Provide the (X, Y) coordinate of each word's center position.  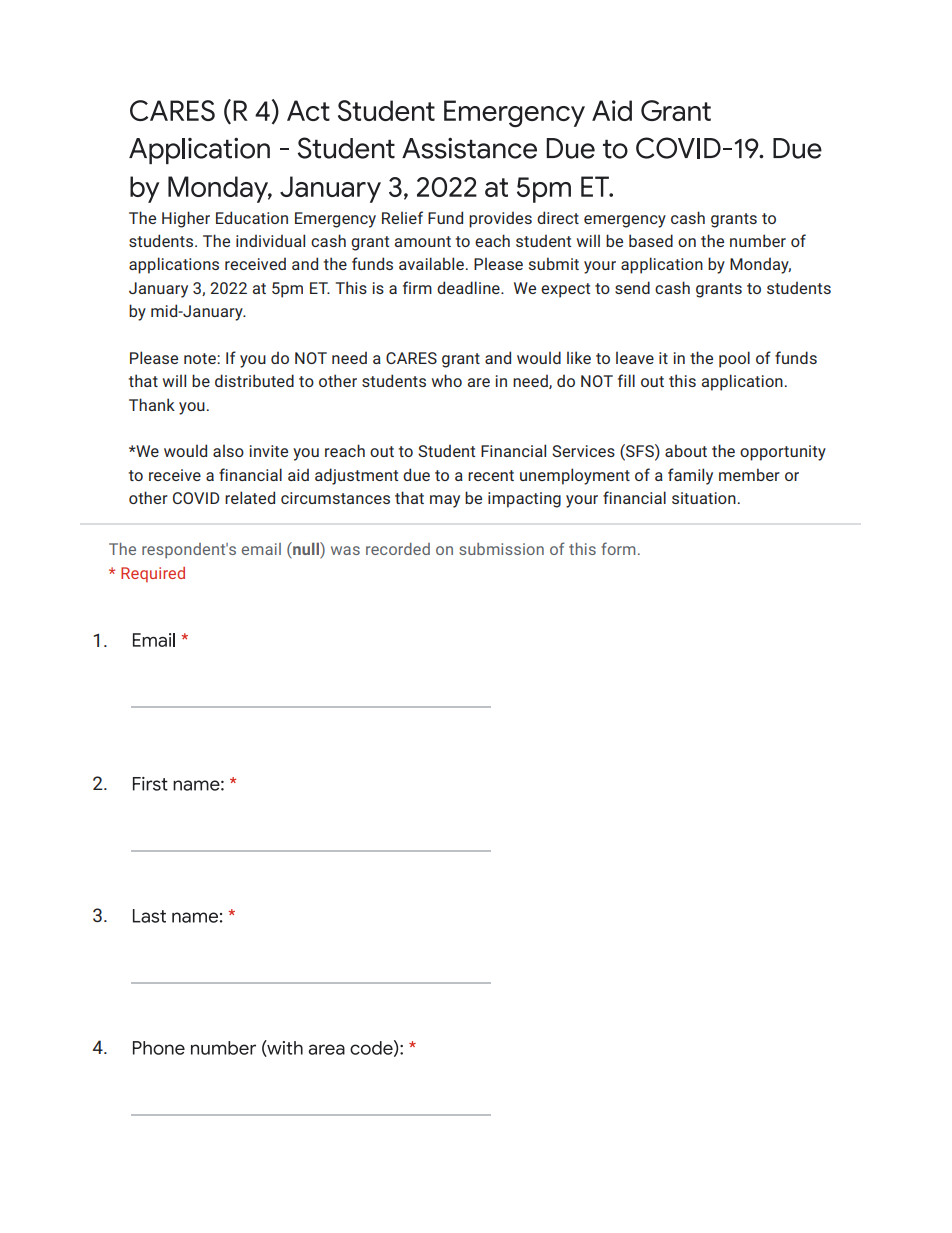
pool (734, 359)
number (758, 240)
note (201, 358)
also (228, 450)
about (686, 450)
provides (500, 219)
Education (252, 217)
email (261, 549)
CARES (411, 358)
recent (491, 475)
